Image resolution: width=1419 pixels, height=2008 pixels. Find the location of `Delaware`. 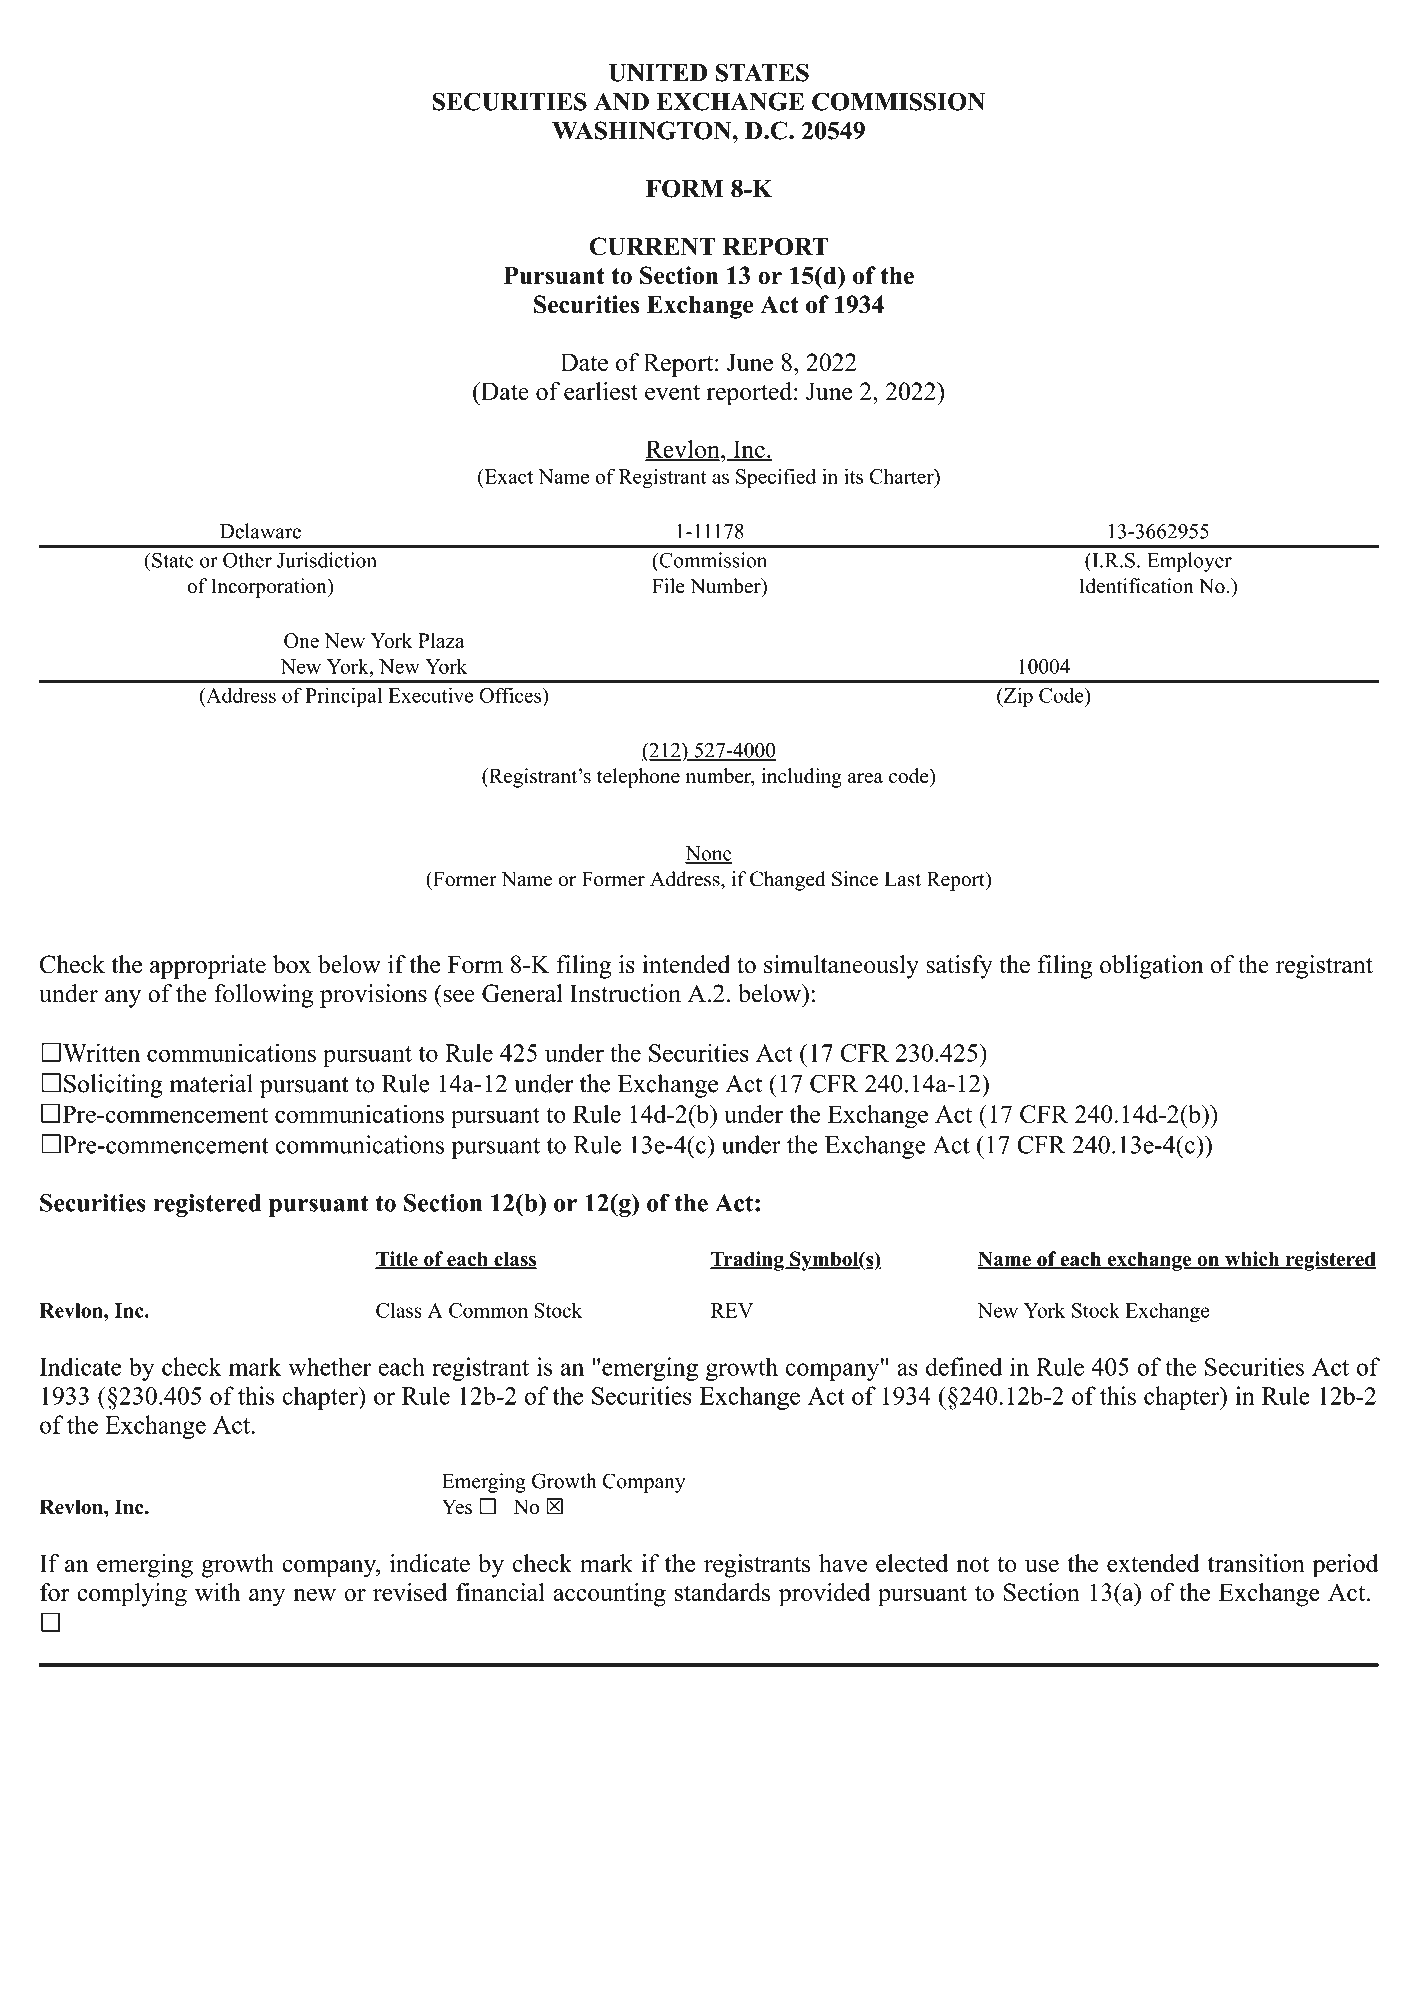

Delaware is located at coordinates (260, 531).
